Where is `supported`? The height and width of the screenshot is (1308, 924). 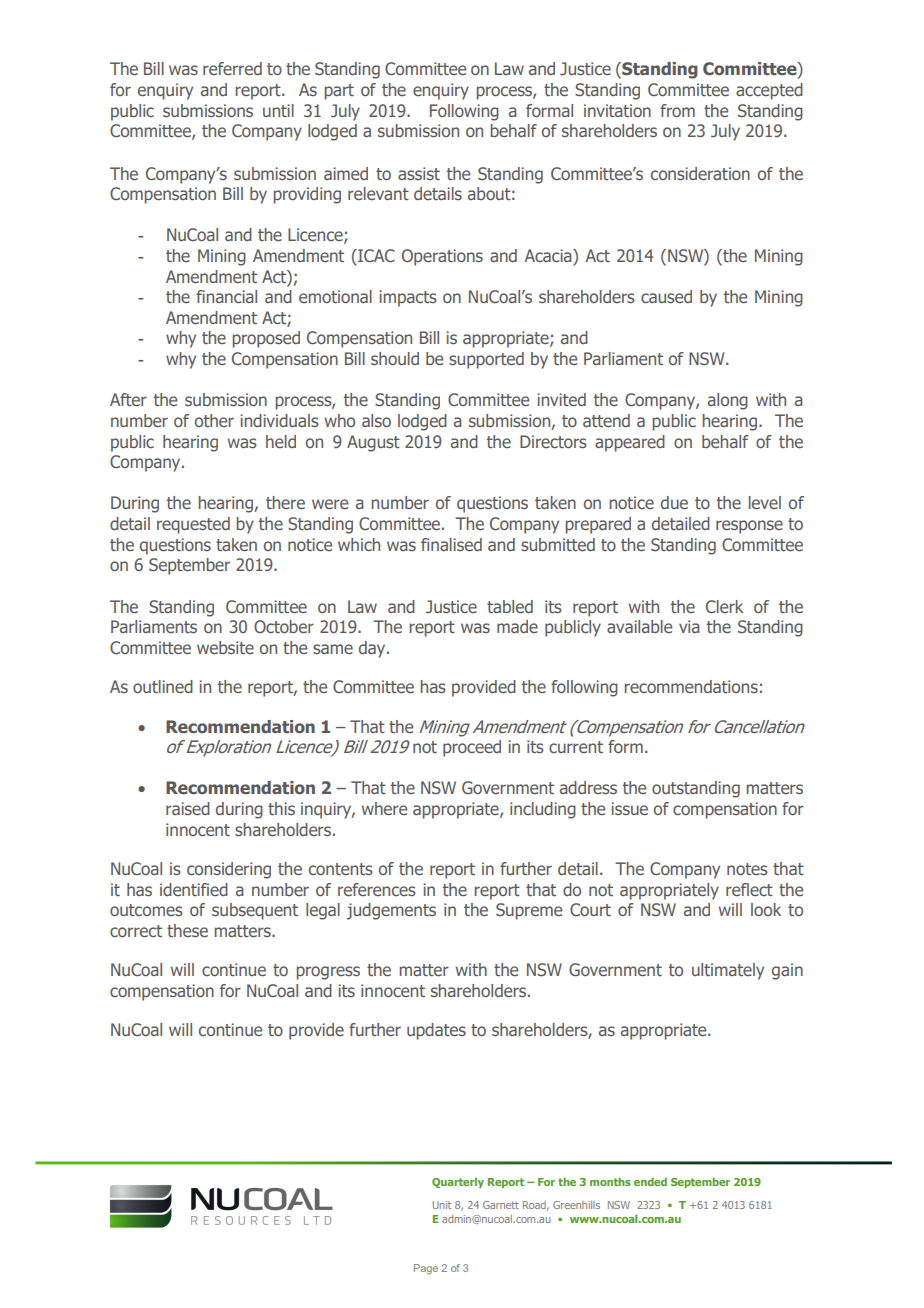
supported is located at coordinates (486, 360).
